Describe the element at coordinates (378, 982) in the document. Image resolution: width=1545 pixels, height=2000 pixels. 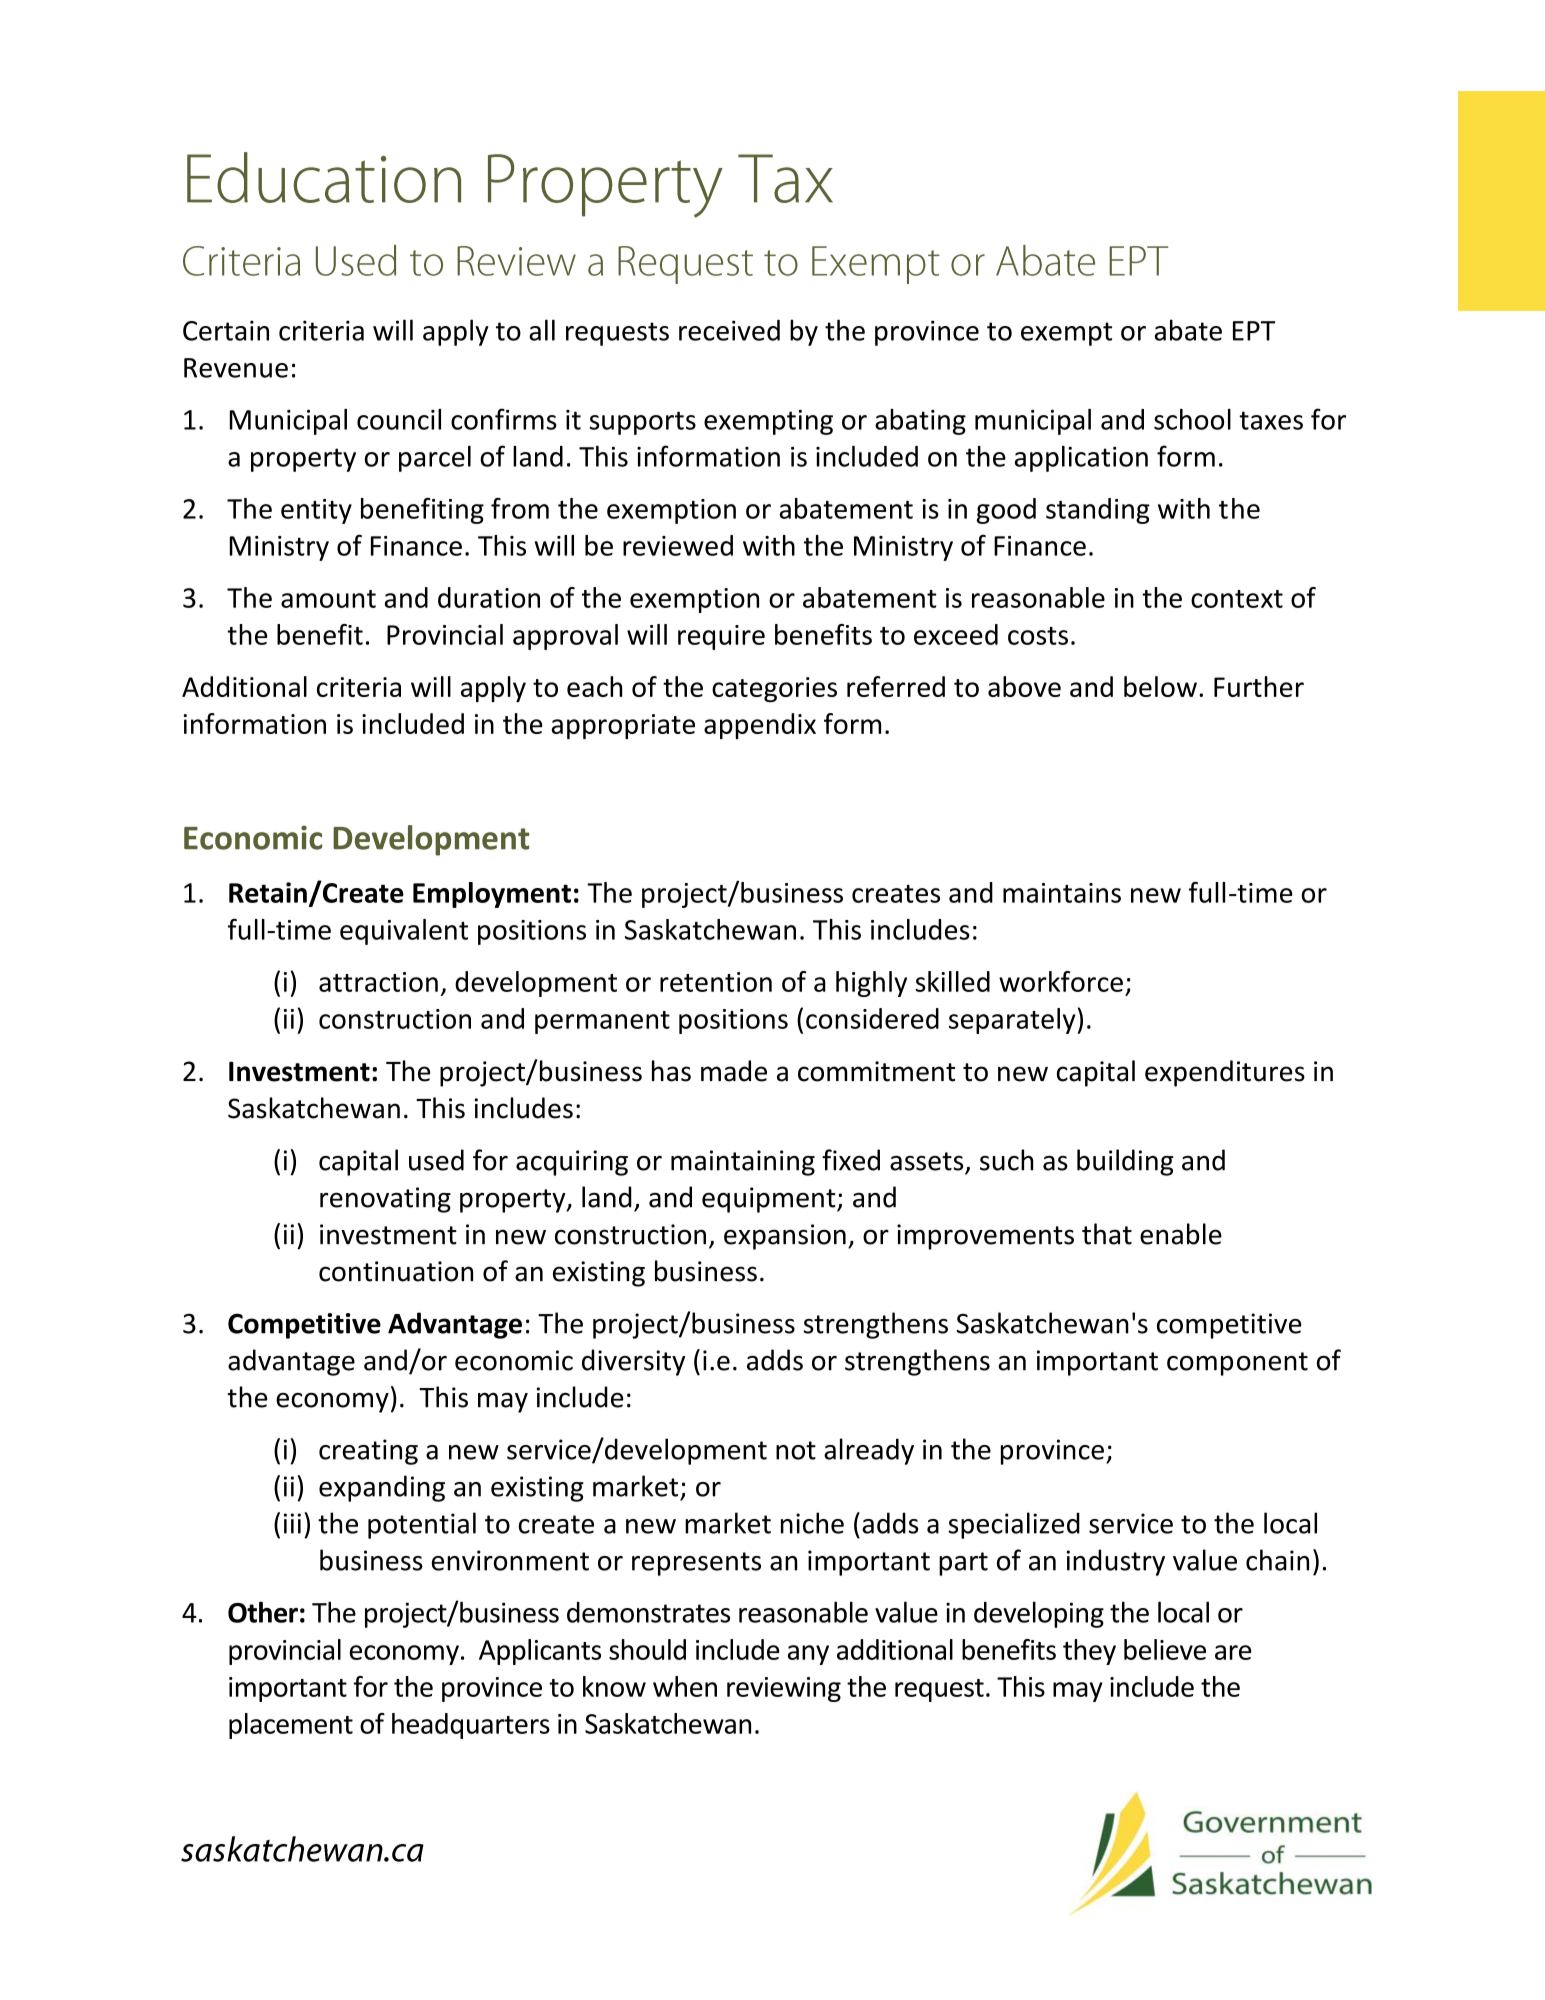
I see `attraction` at that location.
